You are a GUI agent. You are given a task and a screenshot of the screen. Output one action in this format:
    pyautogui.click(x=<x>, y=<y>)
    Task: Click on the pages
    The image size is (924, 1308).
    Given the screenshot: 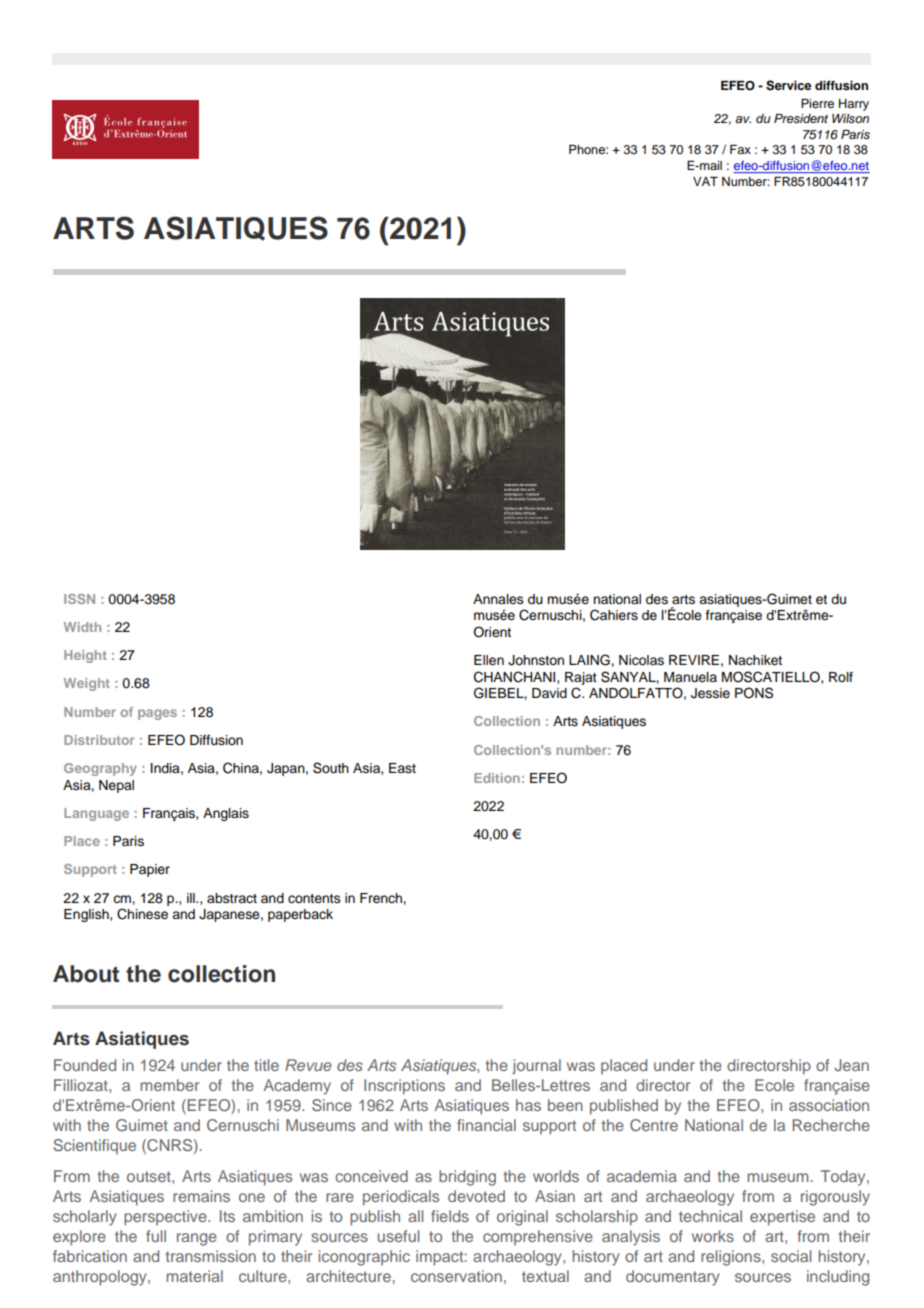 What is the action you would take?
    pyautogui.click(x=157, y=714)
